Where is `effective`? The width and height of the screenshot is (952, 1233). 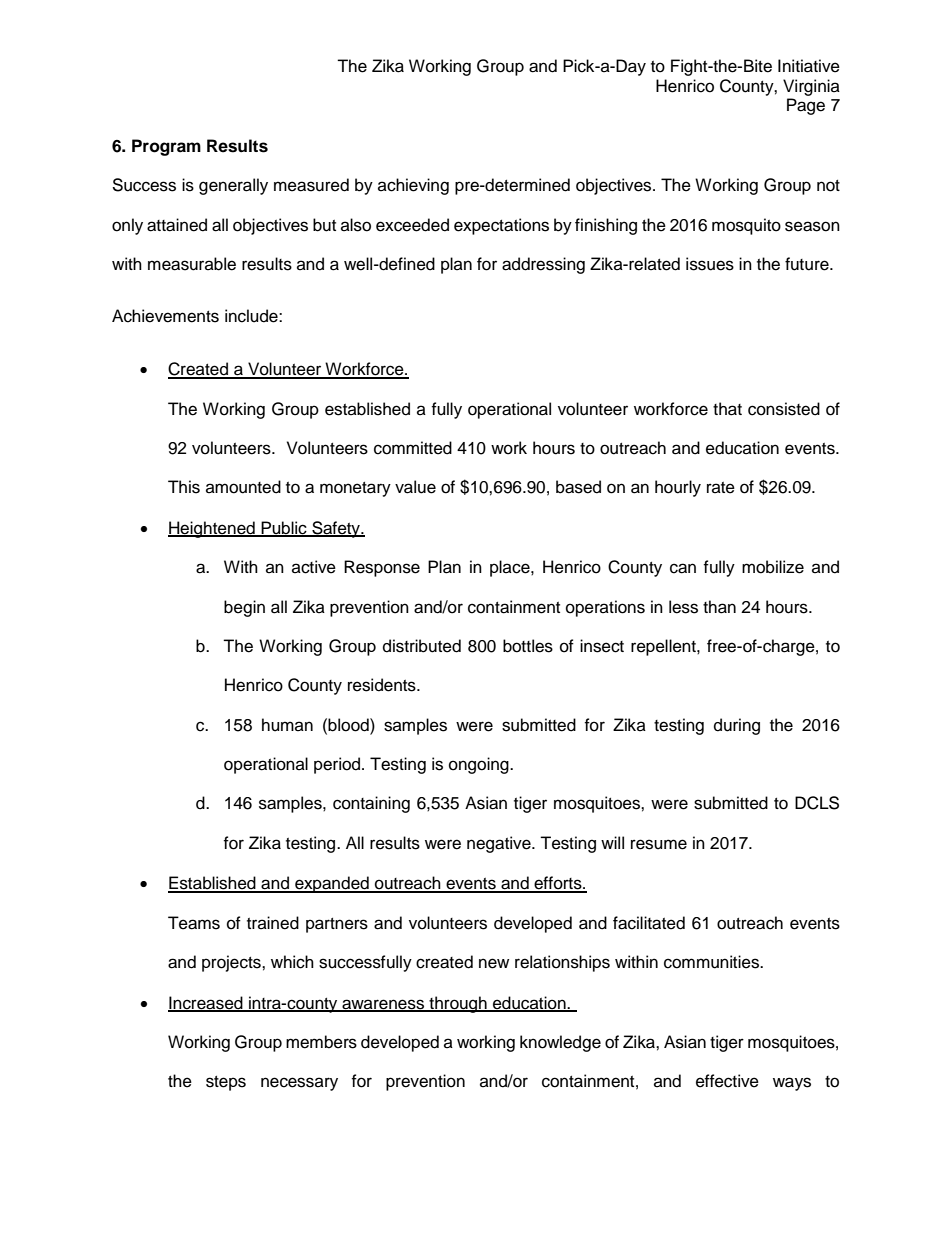
effective is located at coordinates (727, 1081).
